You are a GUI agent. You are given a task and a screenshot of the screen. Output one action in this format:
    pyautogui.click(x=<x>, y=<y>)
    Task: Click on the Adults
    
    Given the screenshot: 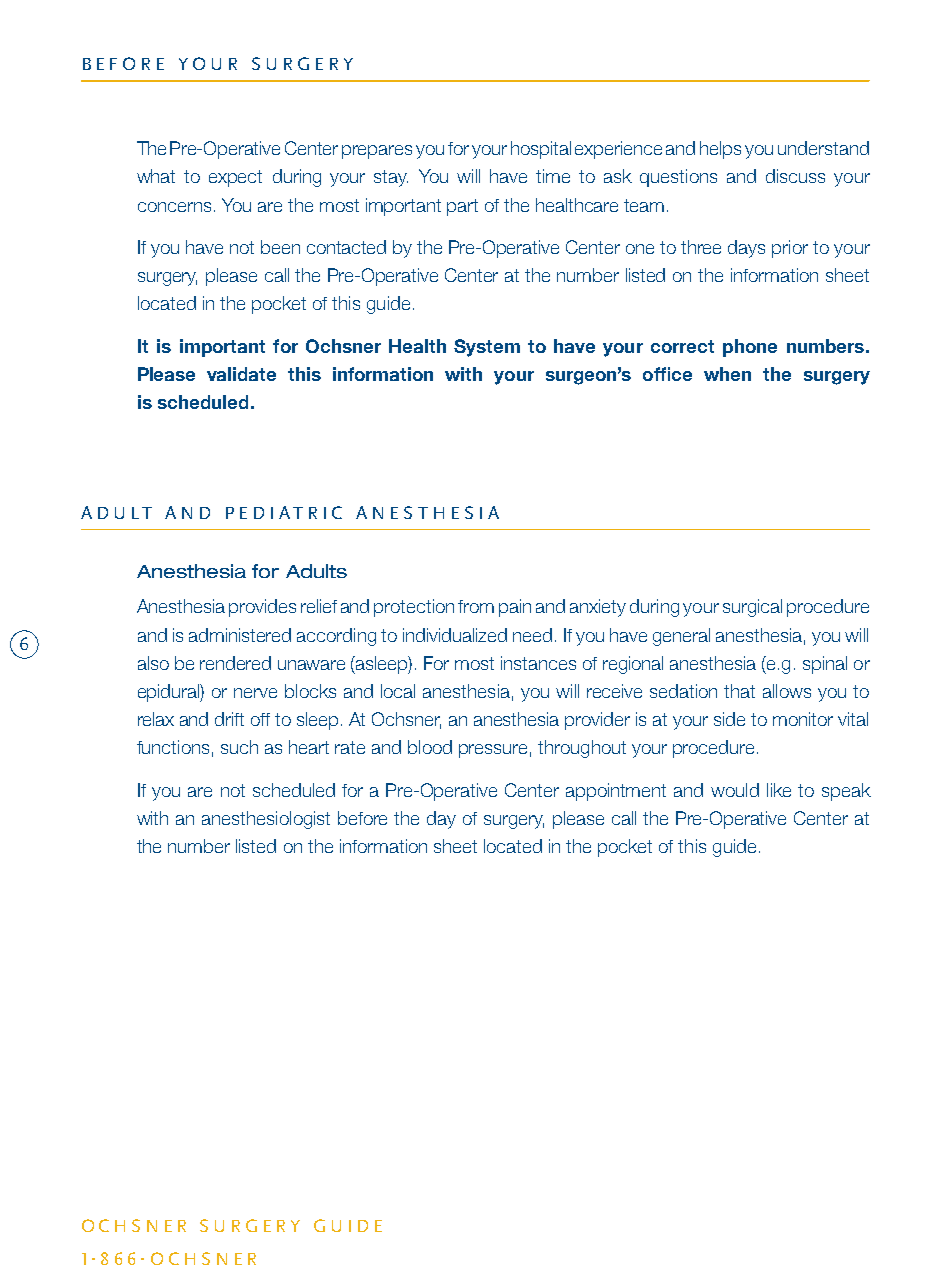 What is the action you would take?
    pyautogui.click(x=316, y=571)
